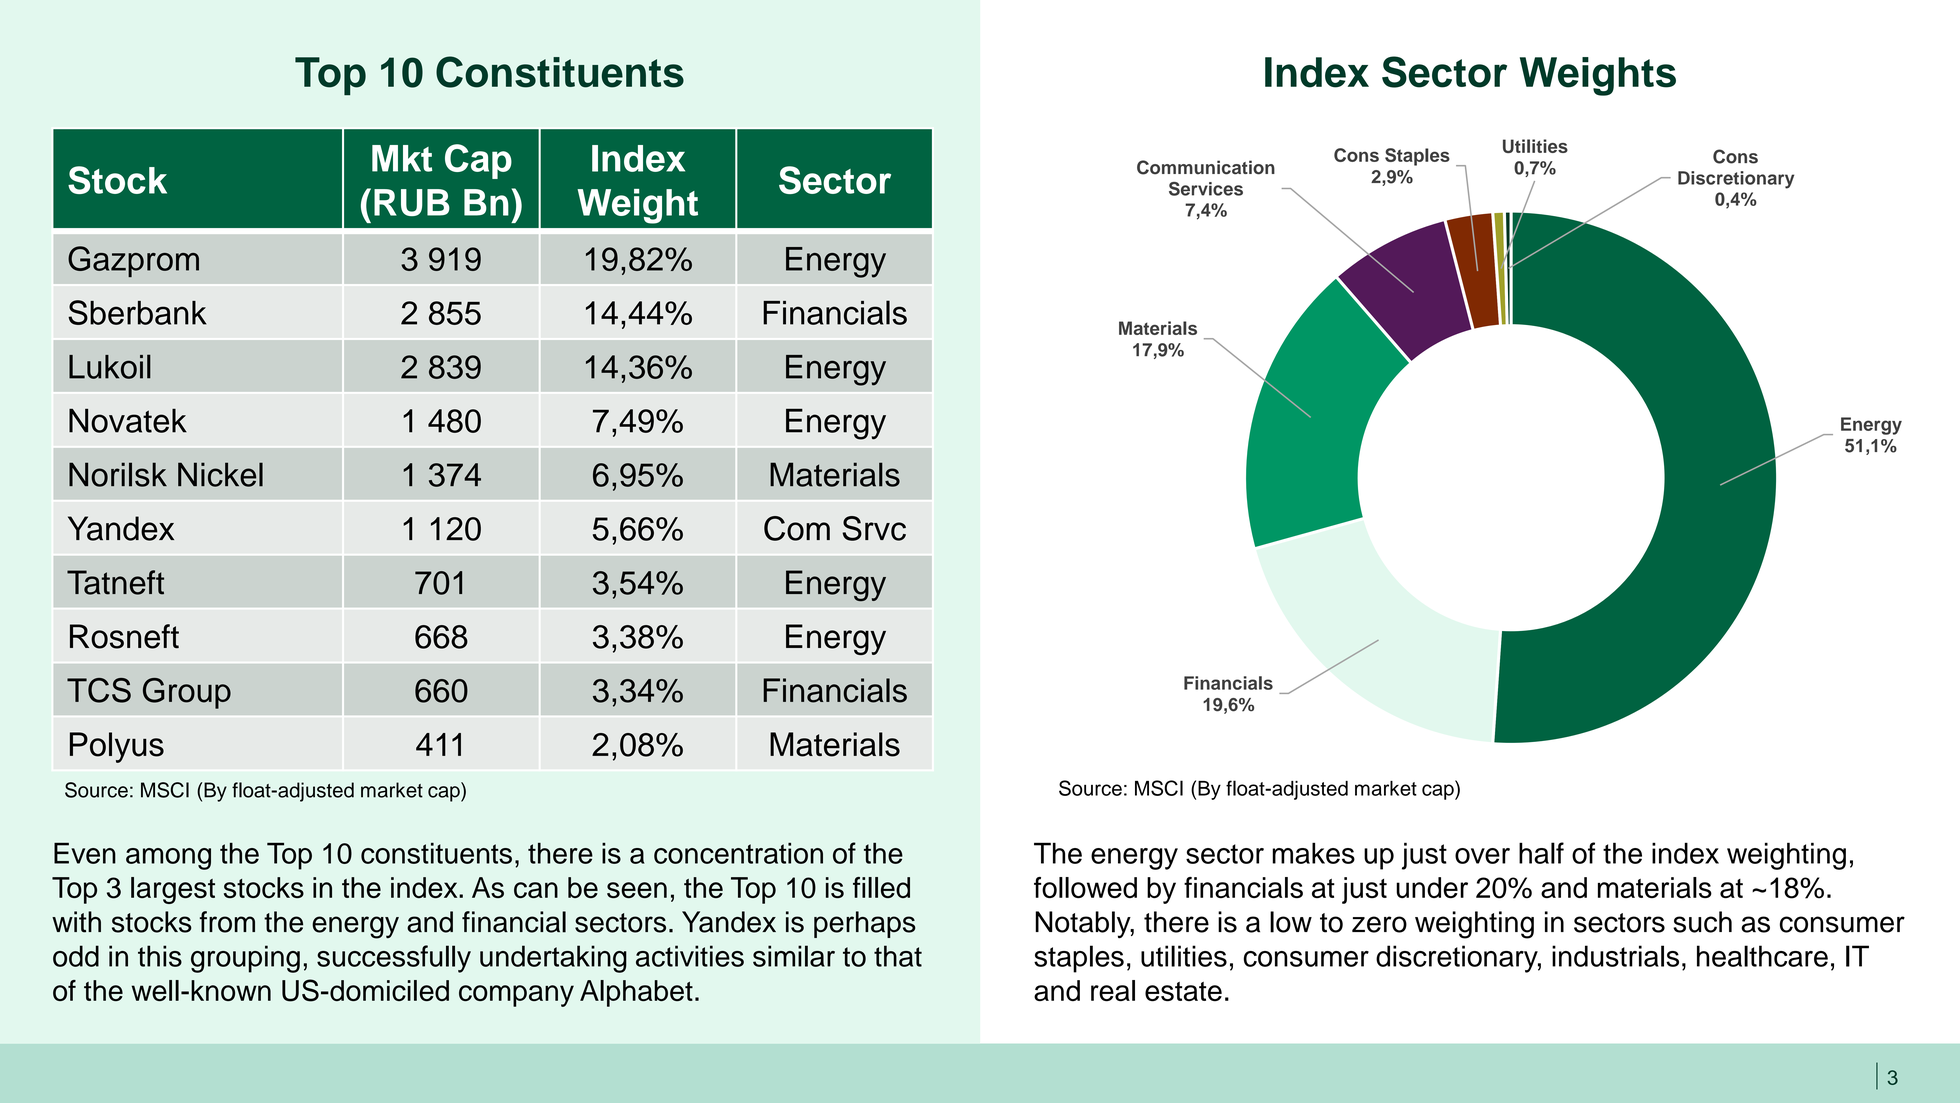  I want to click on concentration, so click(738, 853).
